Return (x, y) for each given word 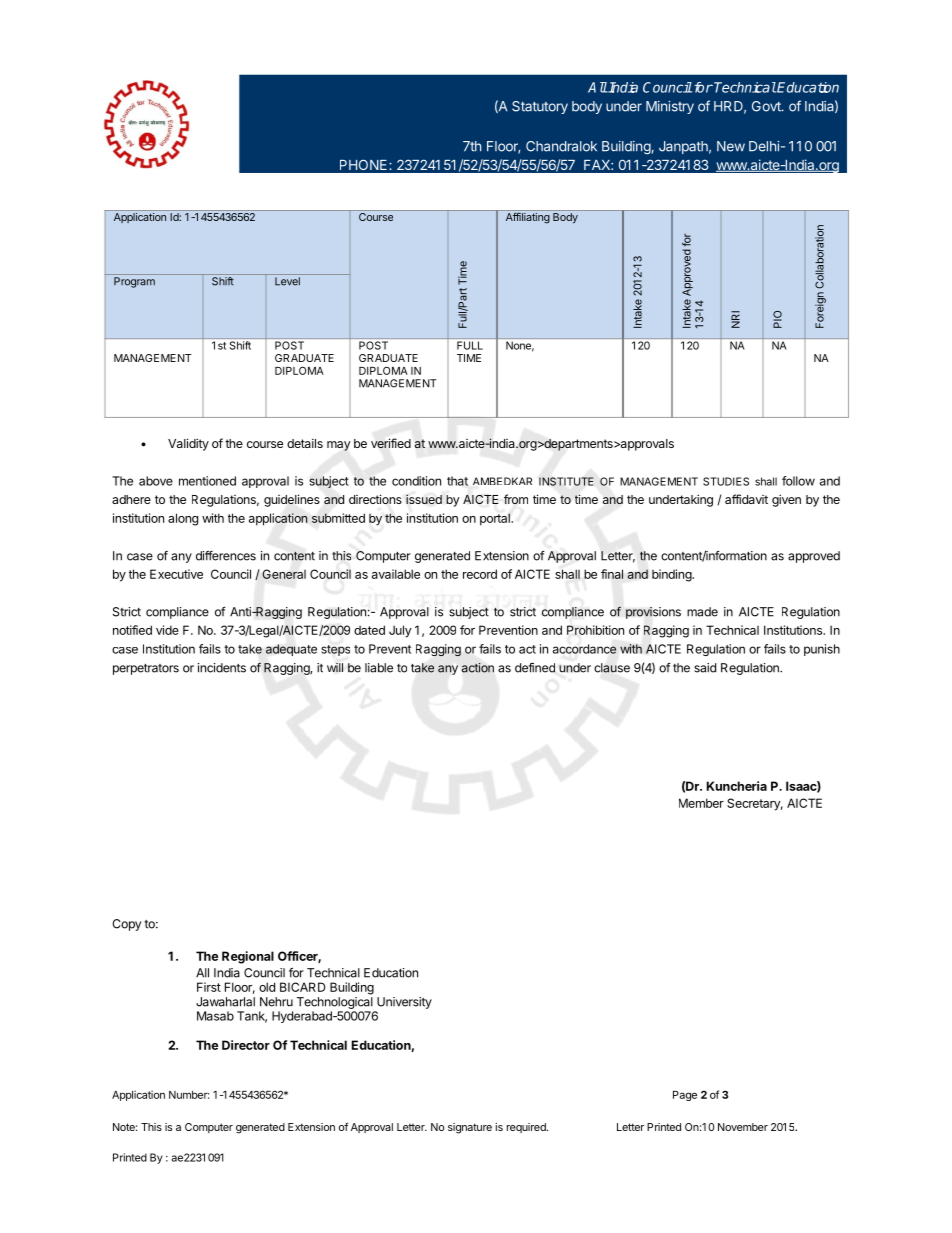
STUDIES (726, 481)
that (457, 481)
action (478, 668)
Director (246, 1045)
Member (701, 803)
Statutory (540, 107)
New (731, 146)
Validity (188, 444)
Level (287, 281)
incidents (222, 668)
